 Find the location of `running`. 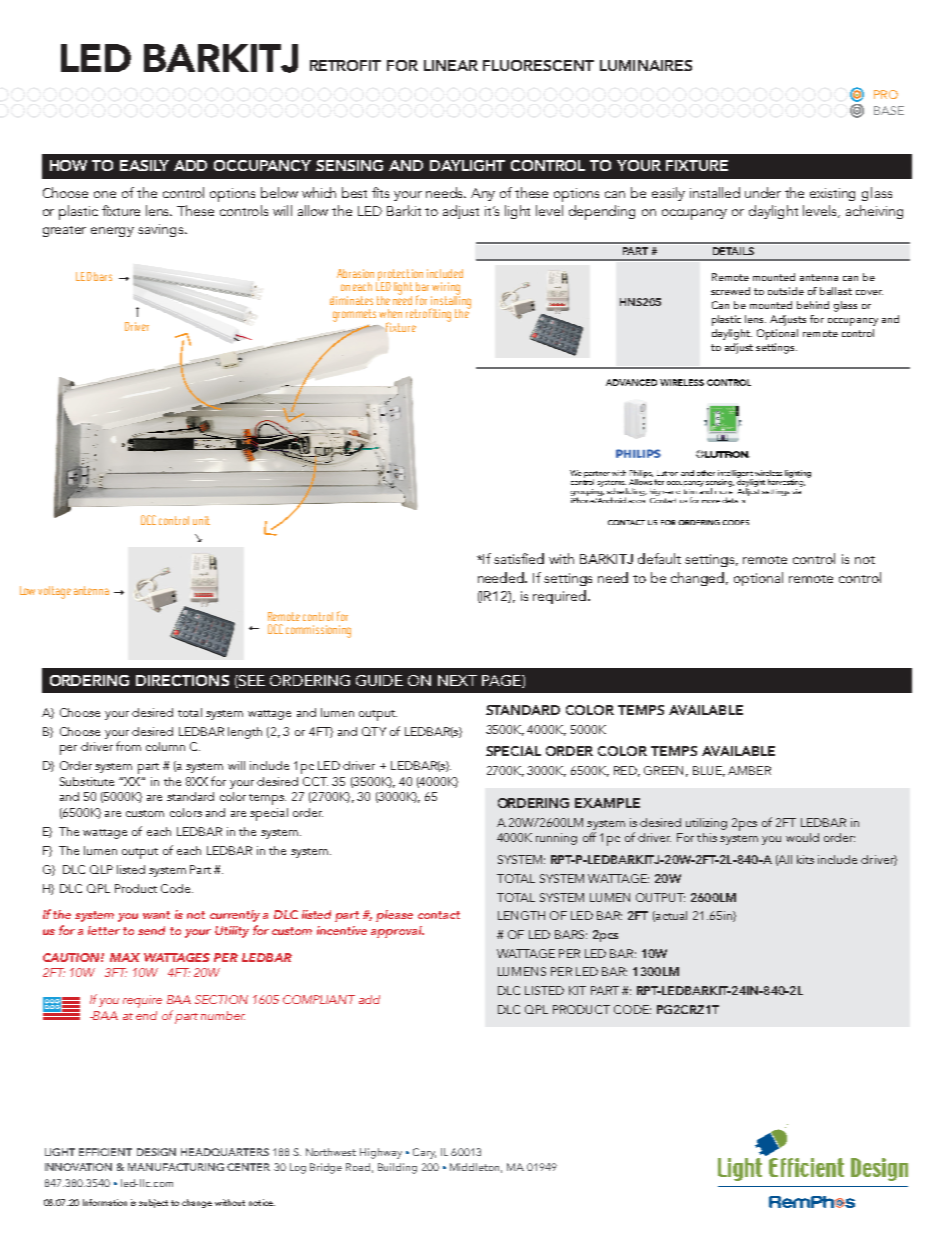

running is located at coordinates (556, 839).
